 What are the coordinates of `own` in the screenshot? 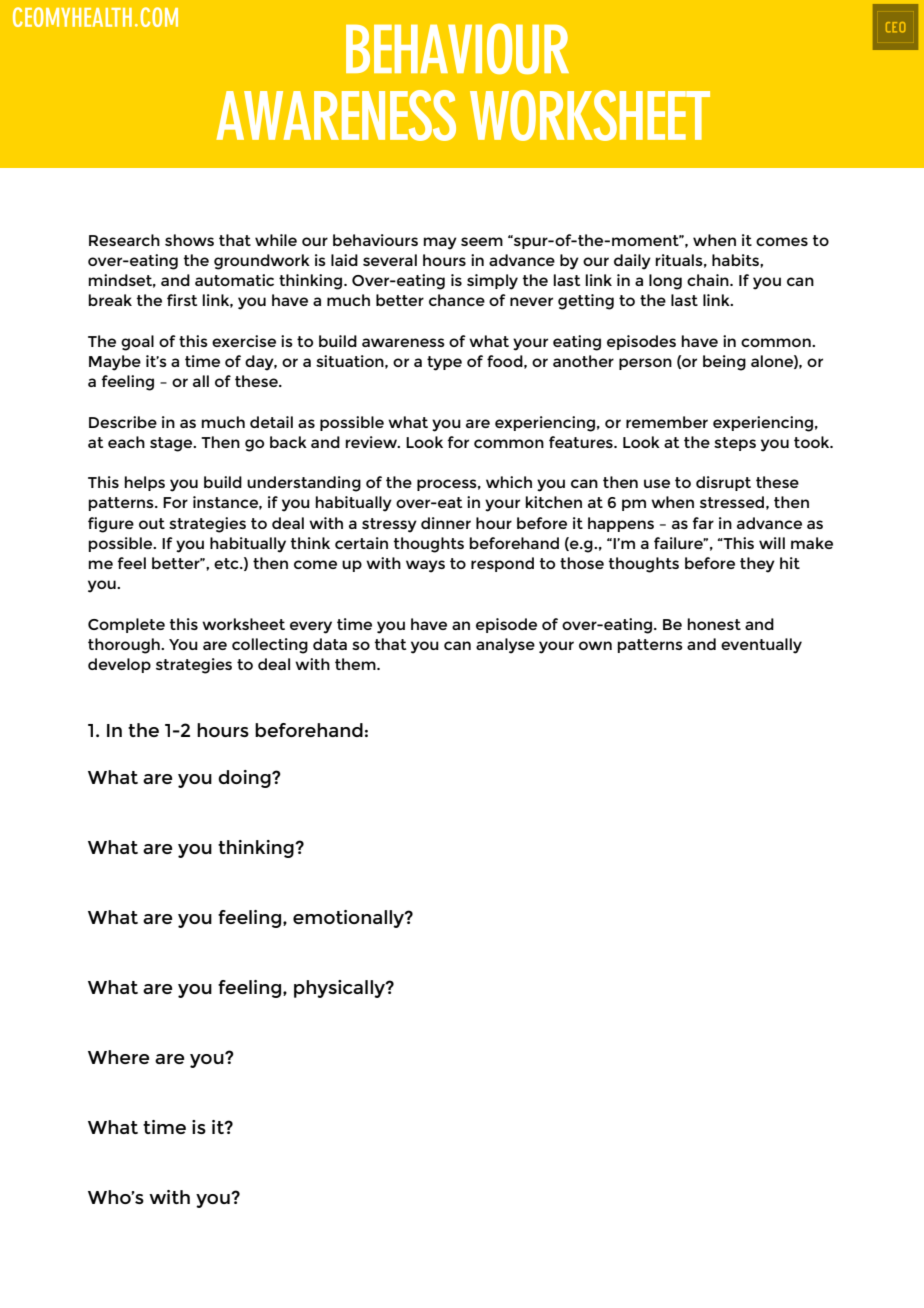 It's located at (595, 645).
